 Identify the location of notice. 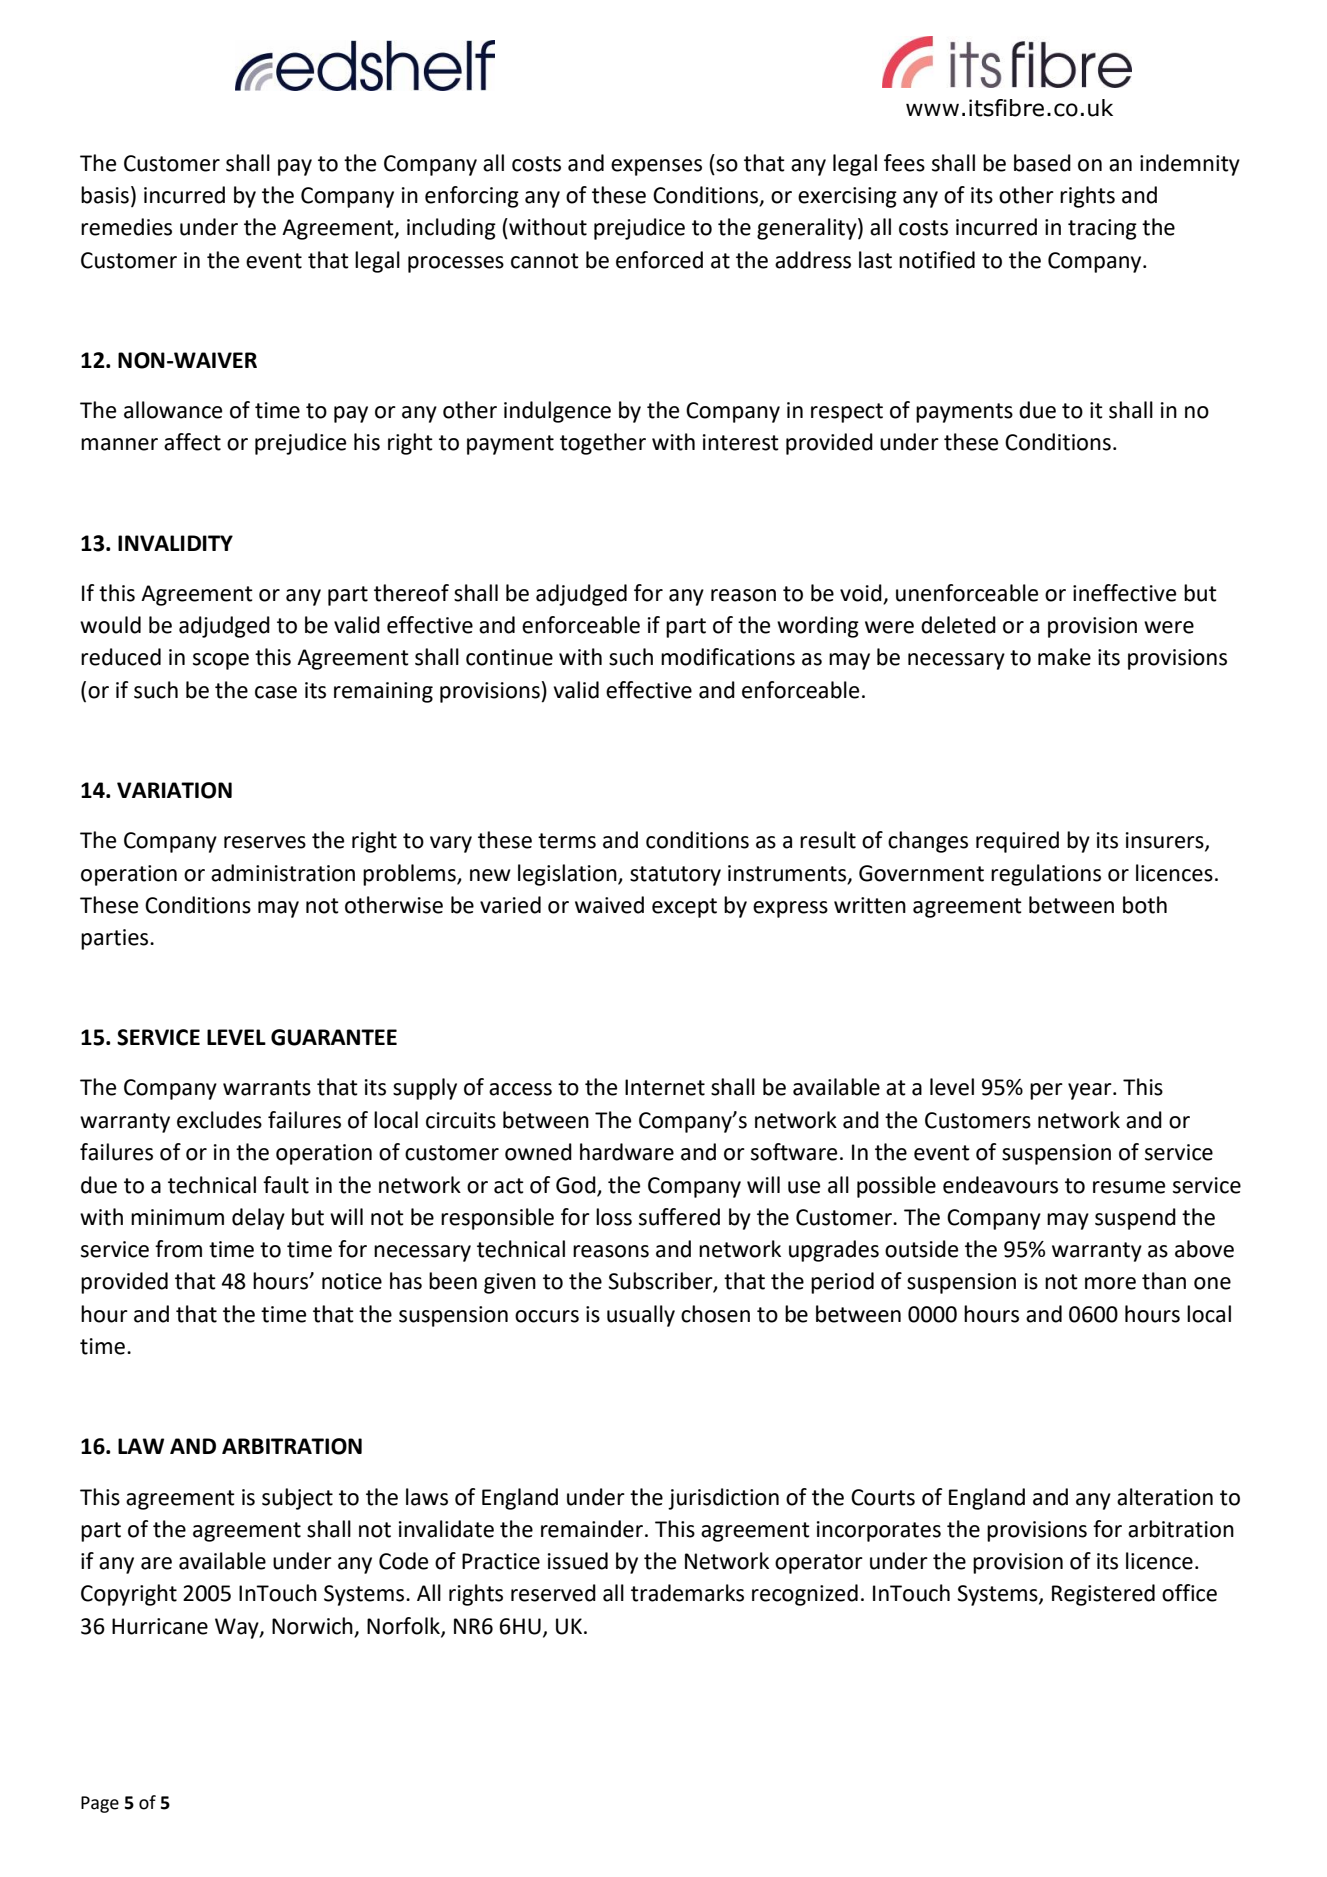
(352, 1281).
